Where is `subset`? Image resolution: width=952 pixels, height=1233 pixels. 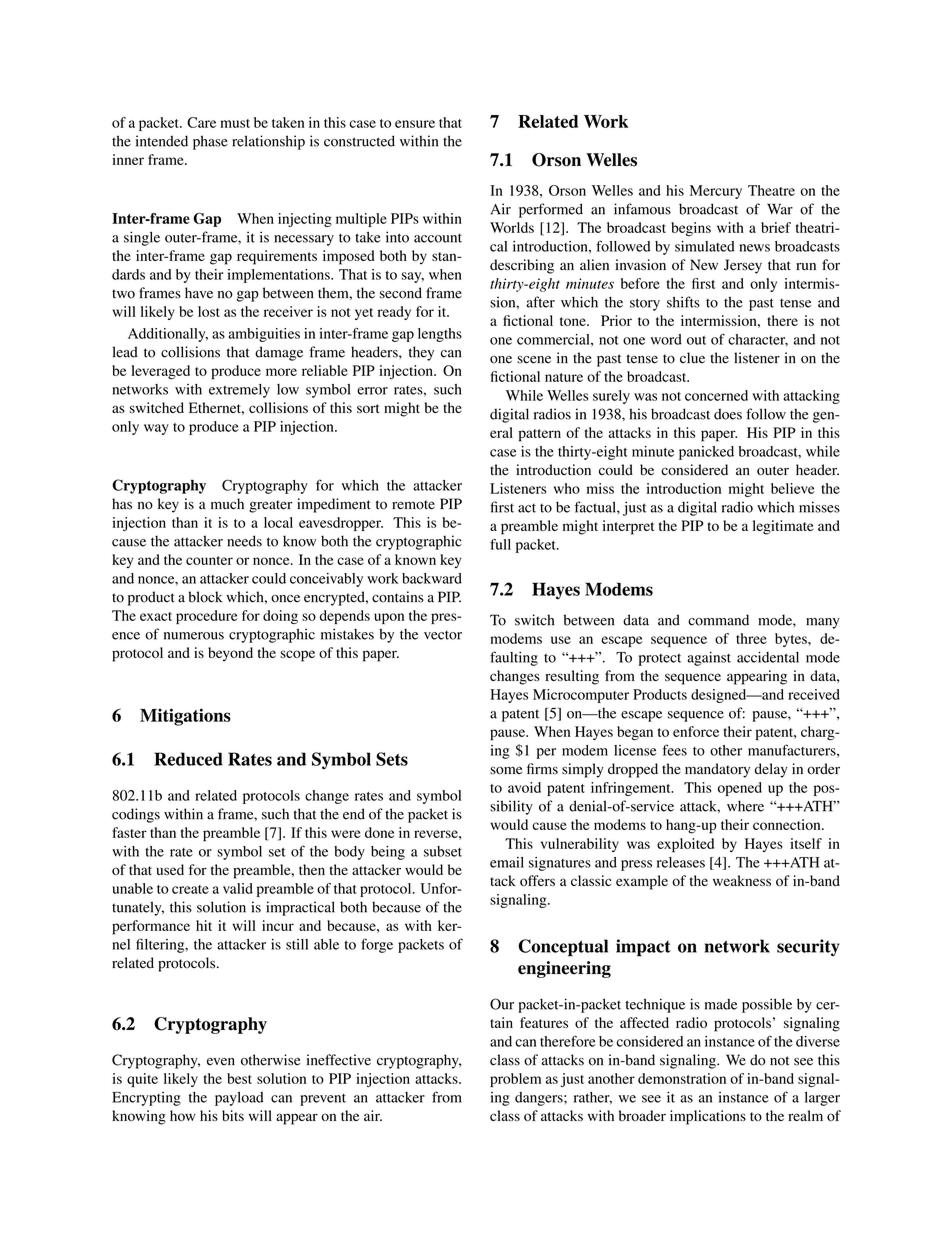 subset is located at coordinates (443, 851).
